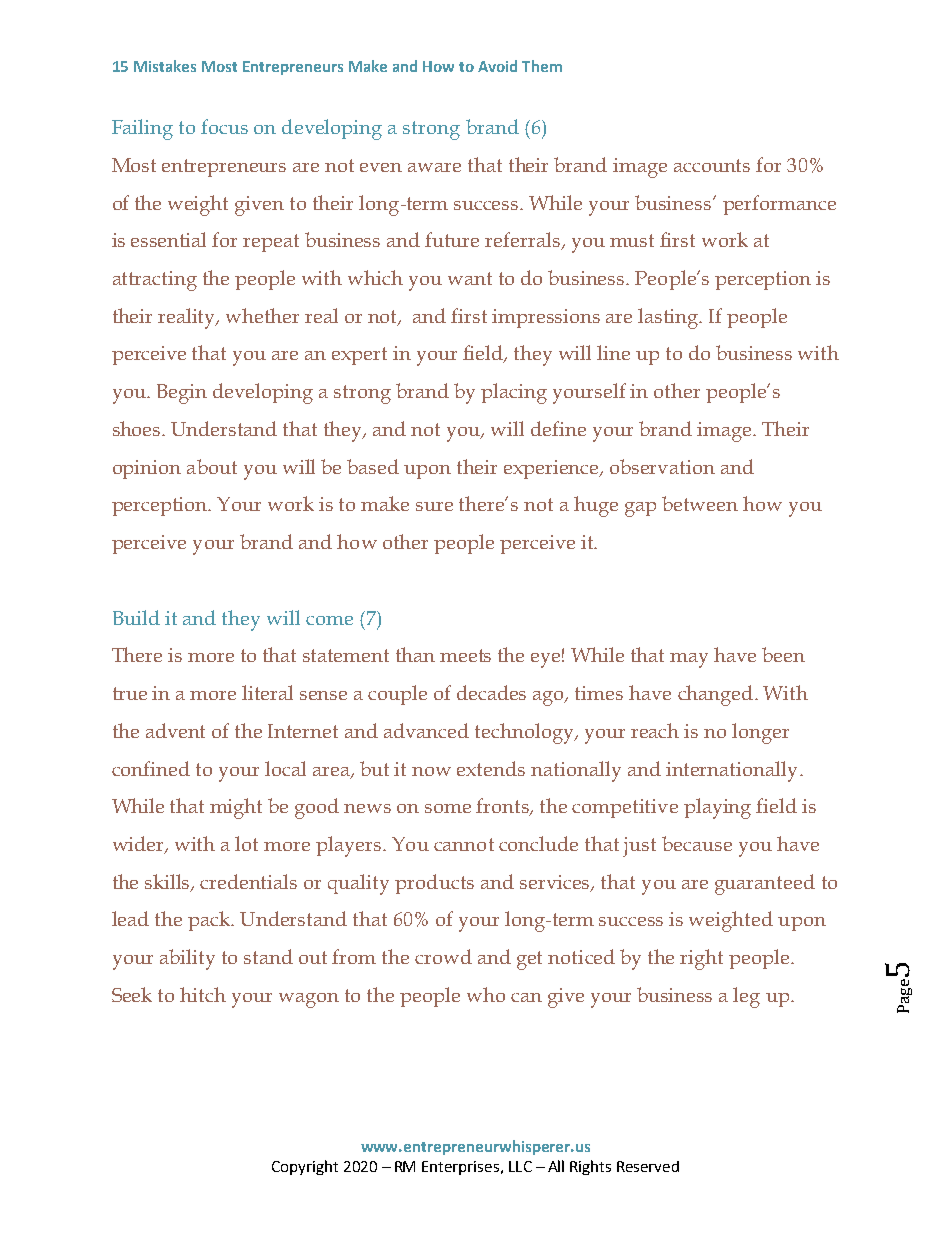 This image has height=1233, width=952. Describe the element at coordinates (203, 994) in the image. I see `hitch` at that location.
